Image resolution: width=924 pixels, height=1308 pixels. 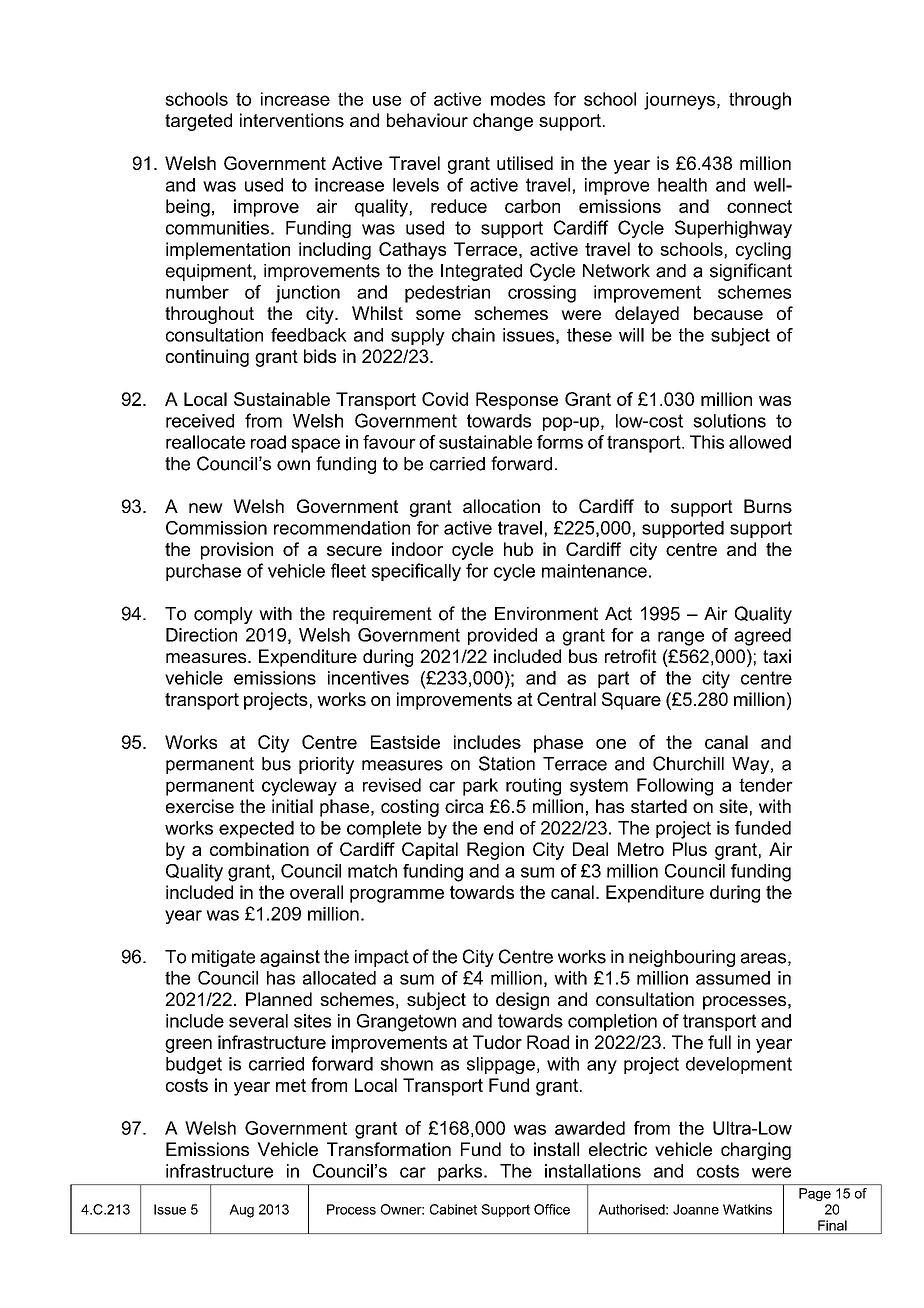 What do you see at coordinates (679, 101) in the screenshot?
I see `journeys` at bounding box center [679, 101].
